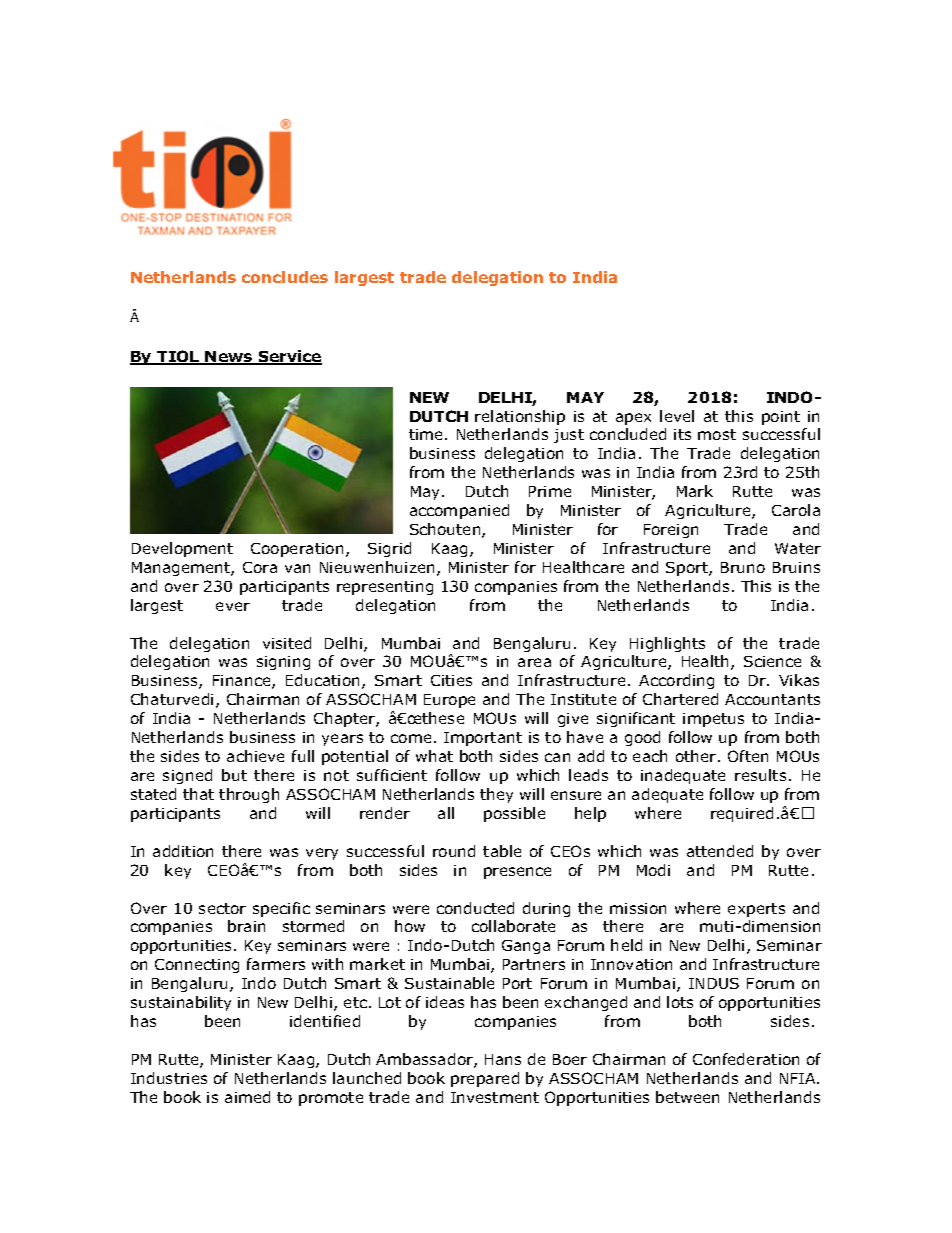  What do you see at coordinates (249, 795) in the screenshot?
I see `through` at bounding box center [249, 795].
